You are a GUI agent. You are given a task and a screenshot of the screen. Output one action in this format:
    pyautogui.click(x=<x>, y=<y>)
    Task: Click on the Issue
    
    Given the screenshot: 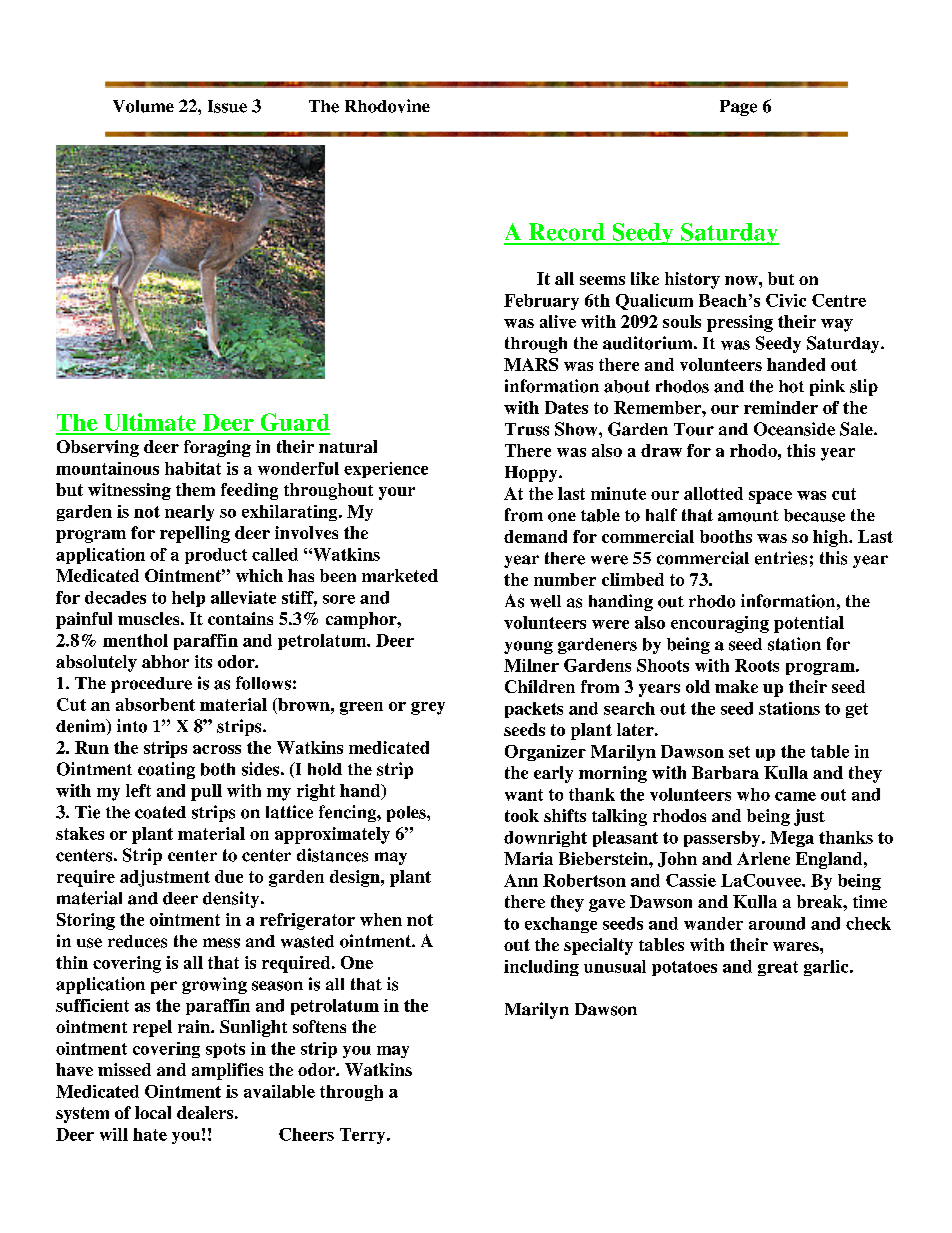 What is the action you would take?
    pyautogui.click(x=227, y=106)
